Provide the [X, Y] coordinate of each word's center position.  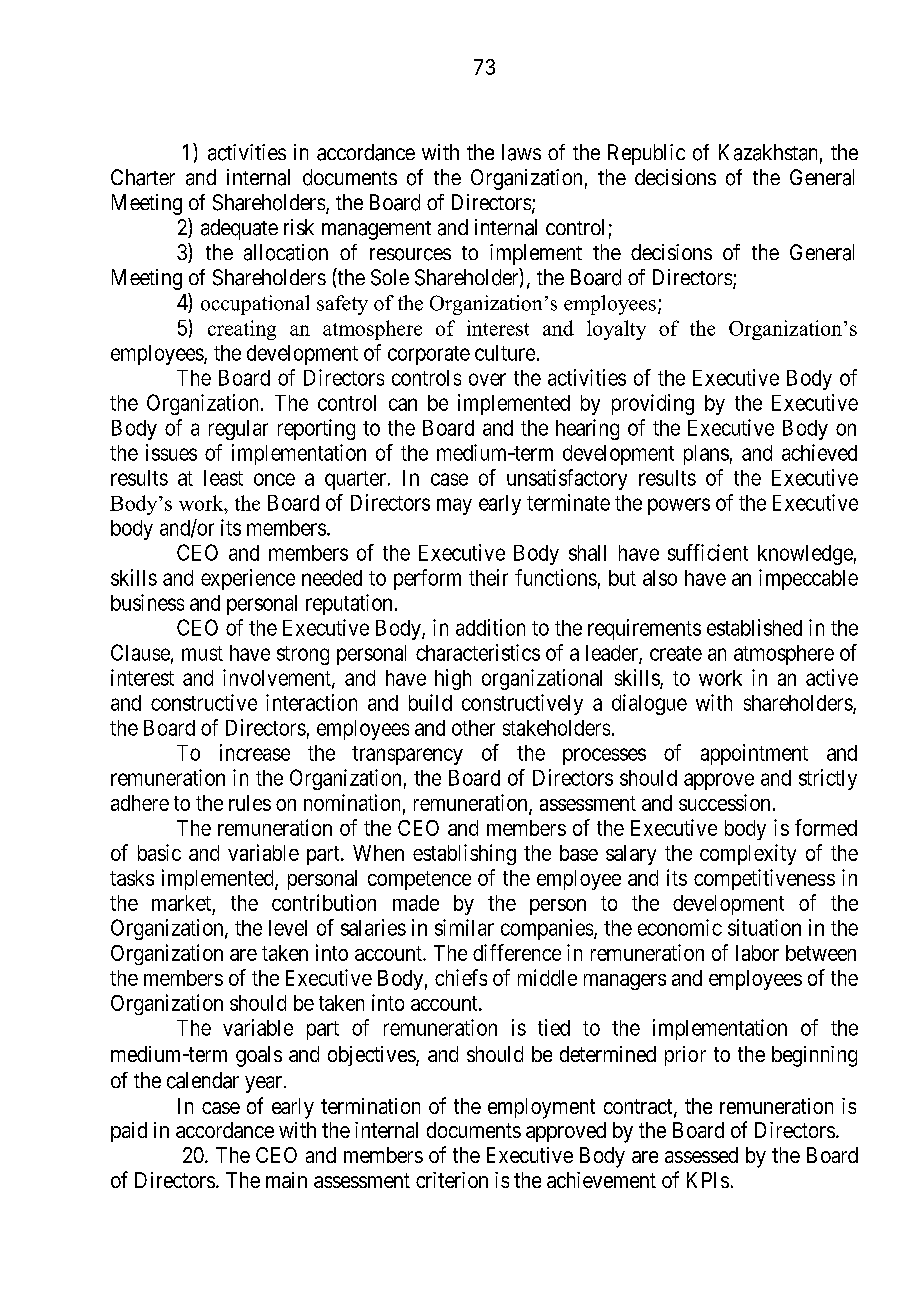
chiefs [461, 977]
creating [242, 330]
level [288, 928]
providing [653, 404]
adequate [239, 229]
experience [248, 579]
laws [521, 152]
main [286, 1180]
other [473, 728]
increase [255, 752]
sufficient [708, 552]
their [488, 577]
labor [757, 953]
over [487, 379]
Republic [646, 154]
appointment [754, 754]
